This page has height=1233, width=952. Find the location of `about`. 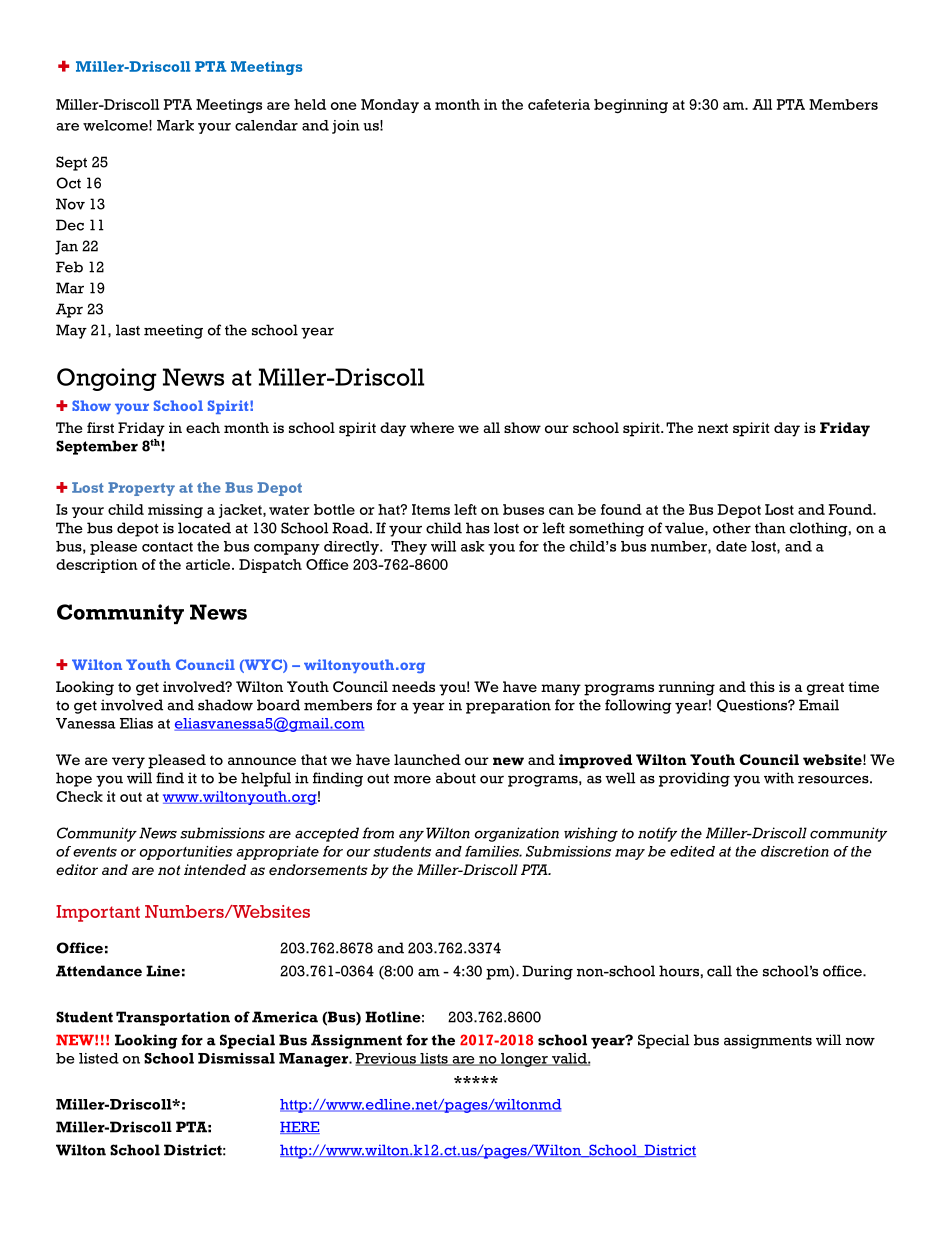

about is located at coordinates (456, 778).
